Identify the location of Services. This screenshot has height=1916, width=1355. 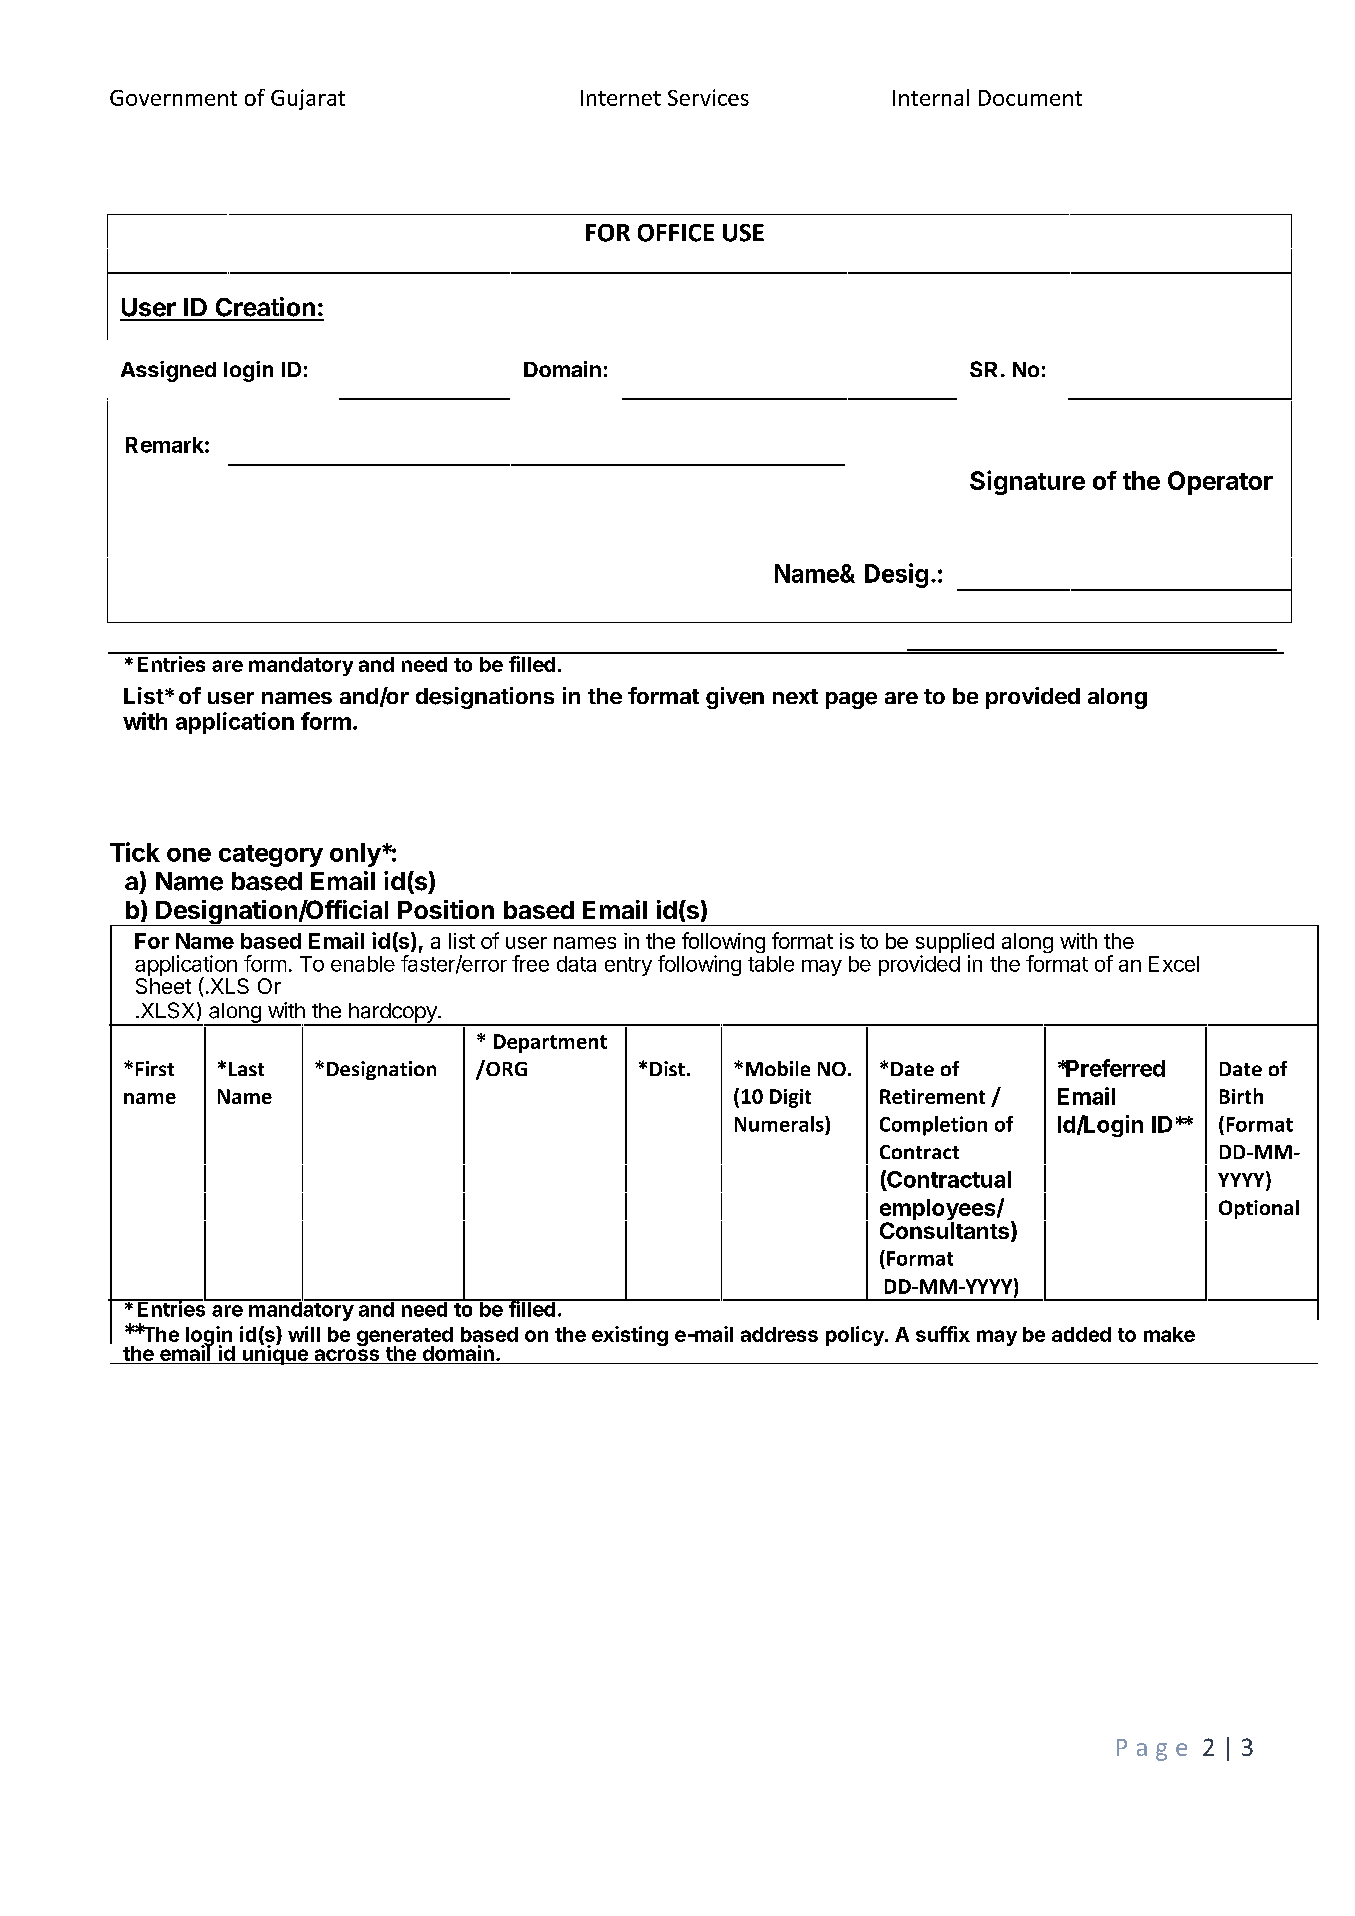
(708, 97).
